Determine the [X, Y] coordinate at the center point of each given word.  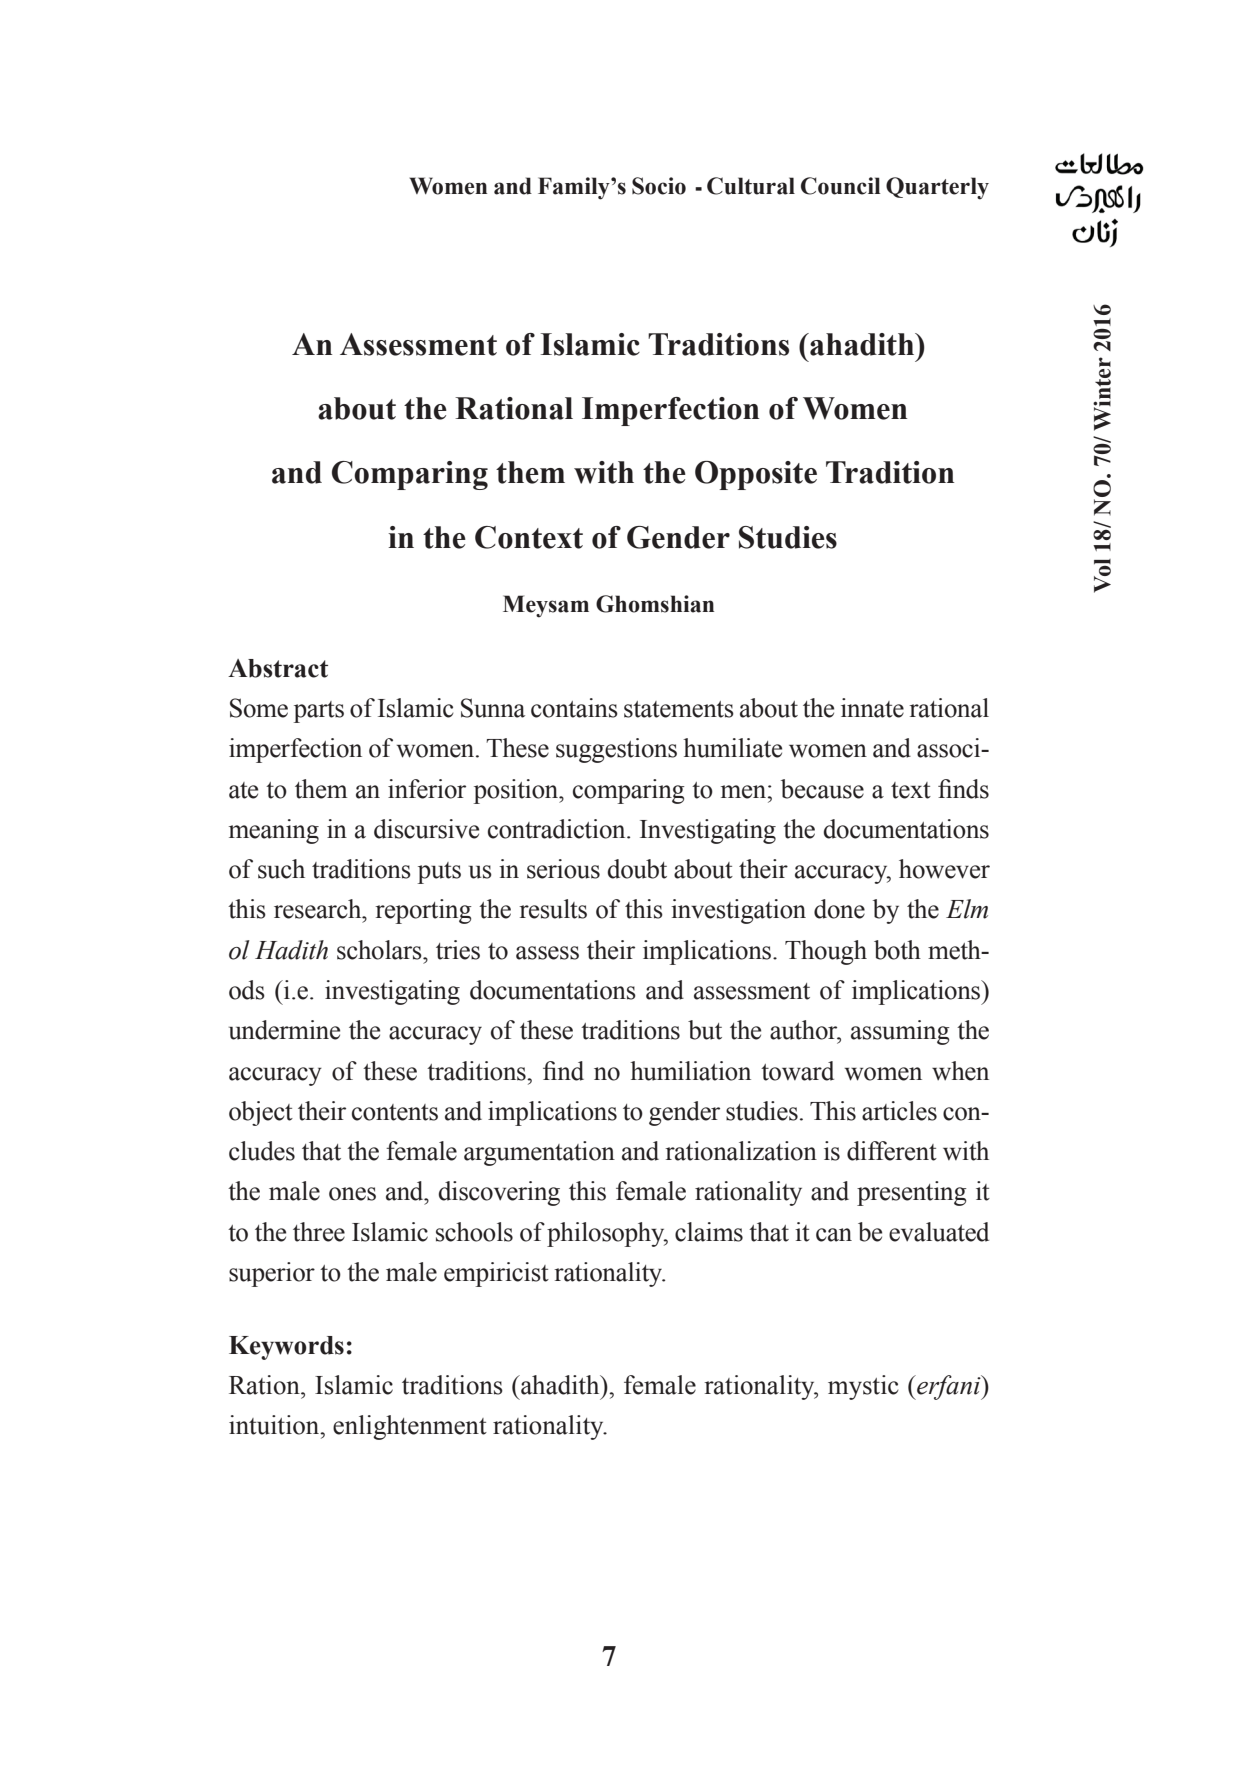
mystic [863, 1387]
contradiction [558, 829]
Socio [659, 186]
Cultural [751, 186]
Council [841, 186]
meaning [274, 831]
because [822, 789]
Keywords [286, 1348]
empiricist [496, 1274]
